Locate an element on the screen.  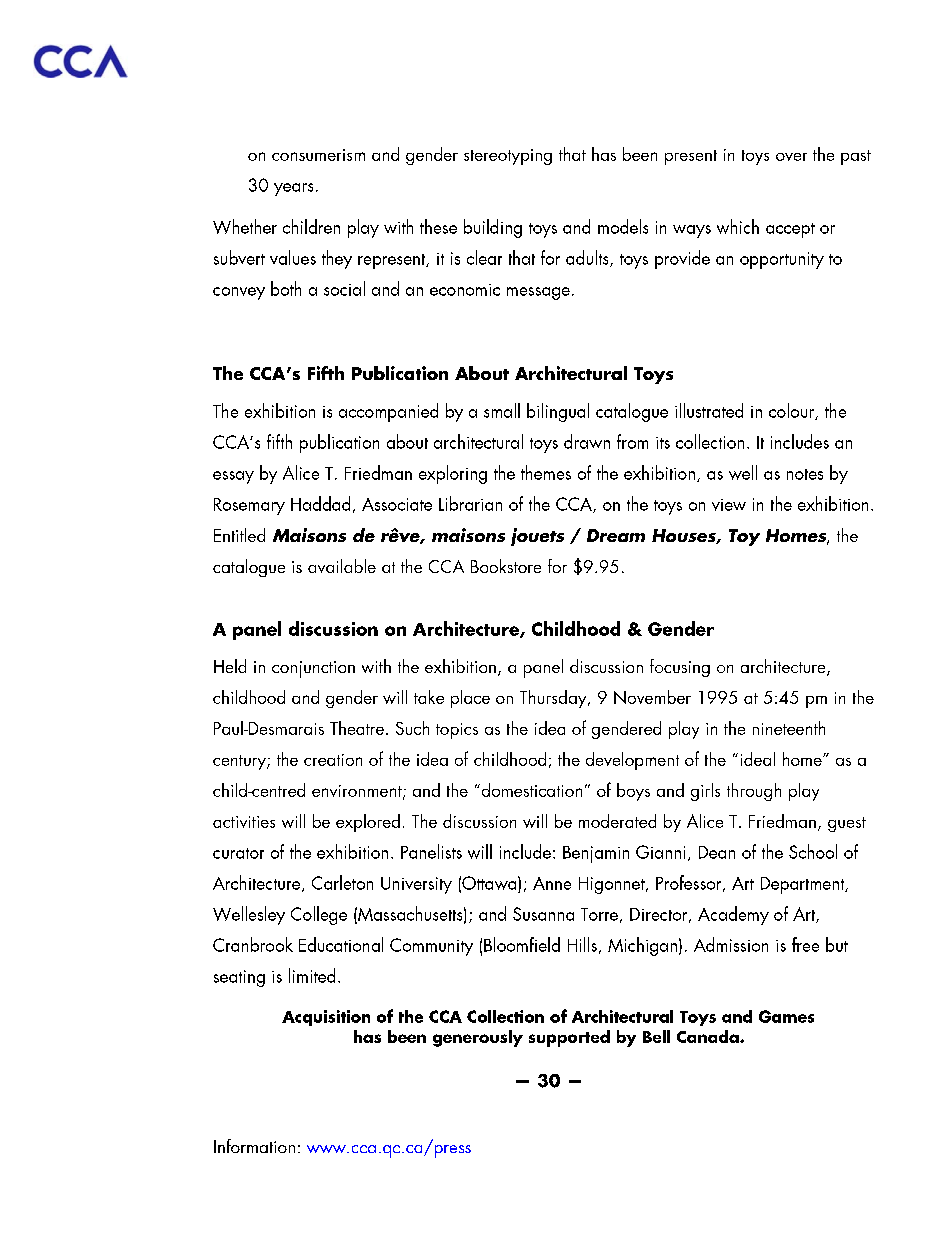
over is located at coordinates (791, 157).
